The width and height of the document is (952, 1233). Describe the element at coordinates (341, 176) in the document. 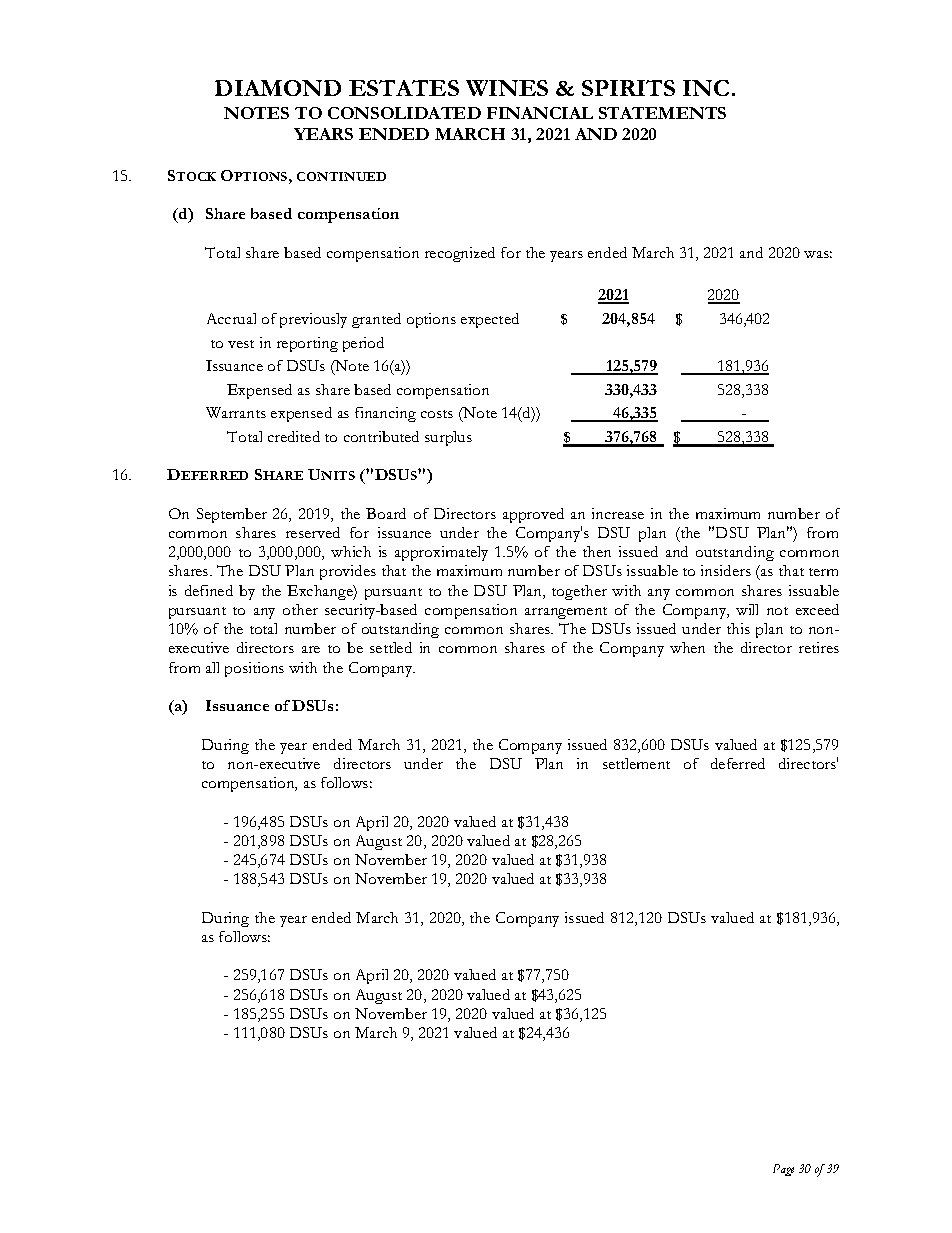

I see `CONTINUED` at that location.
